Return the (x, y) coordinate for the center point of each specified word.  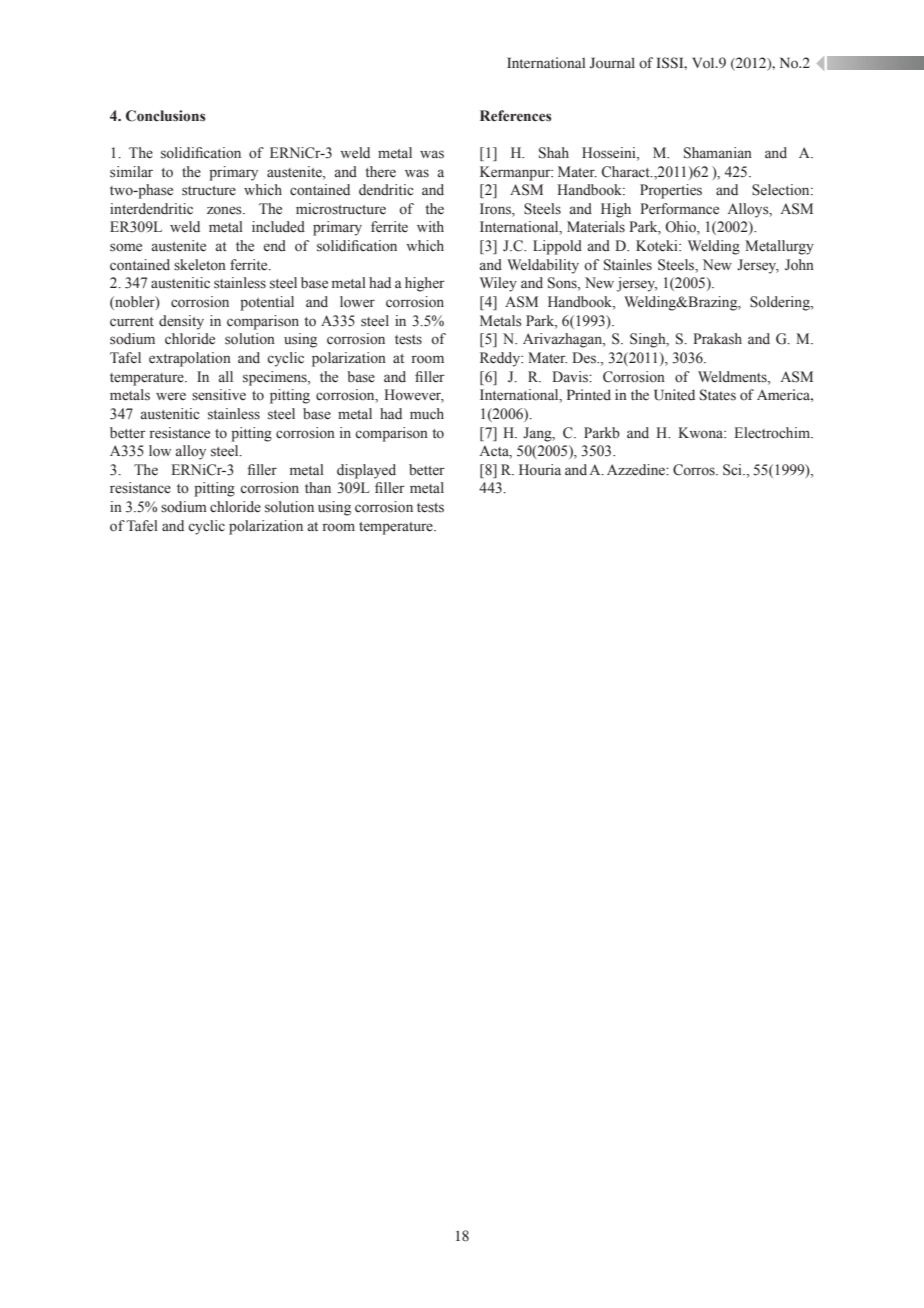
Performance (679, 209)
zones (225, 210)
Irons (496, 210)
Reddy (501, 359)
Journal (612, 63)
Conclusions (166, 116)
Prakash (717, 339)
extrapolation (190, 359)
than (318, 487)
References (516, 116)
